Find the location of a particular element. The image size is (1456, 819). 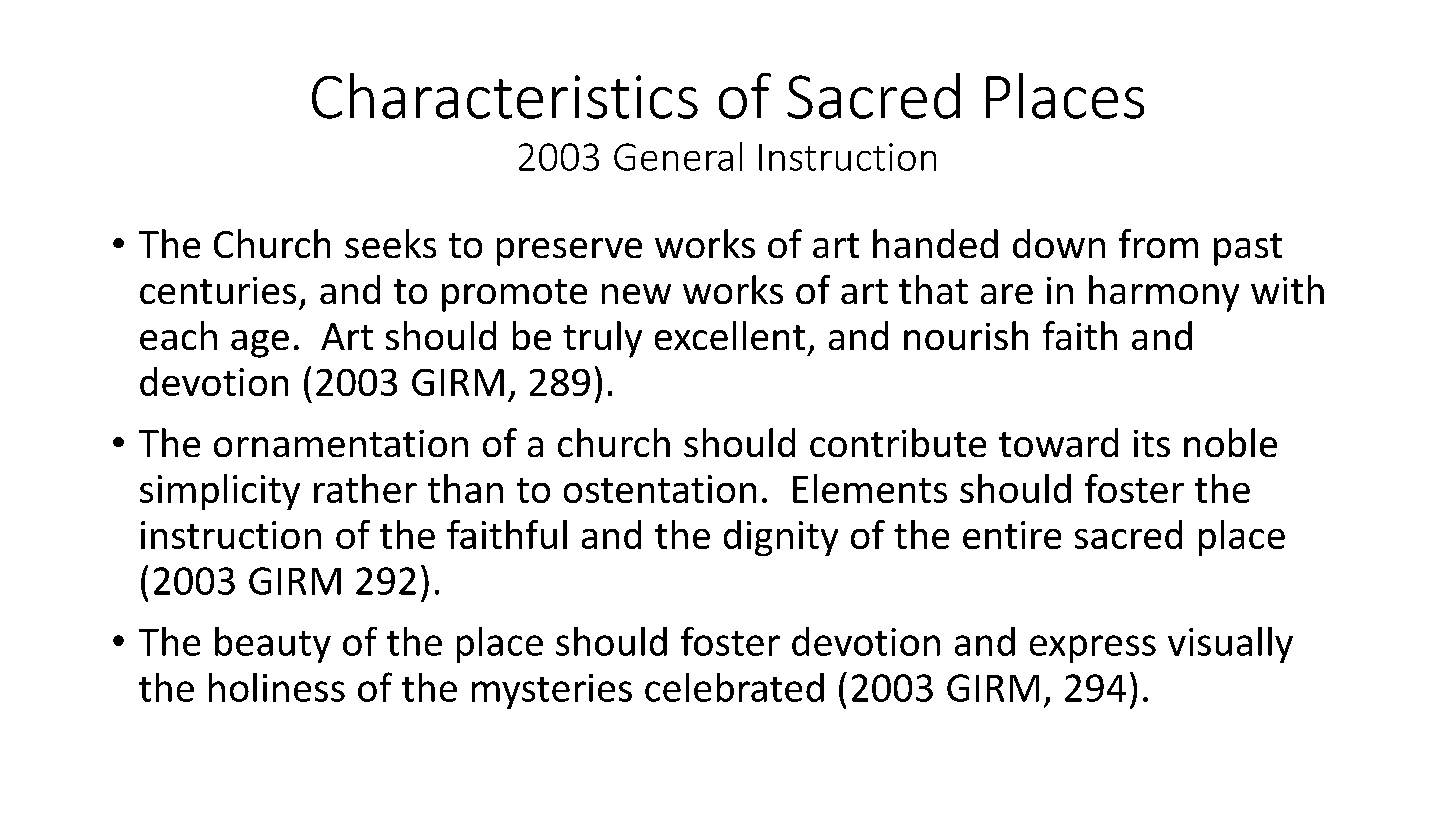

from is located at coordinates (1158, 243).
